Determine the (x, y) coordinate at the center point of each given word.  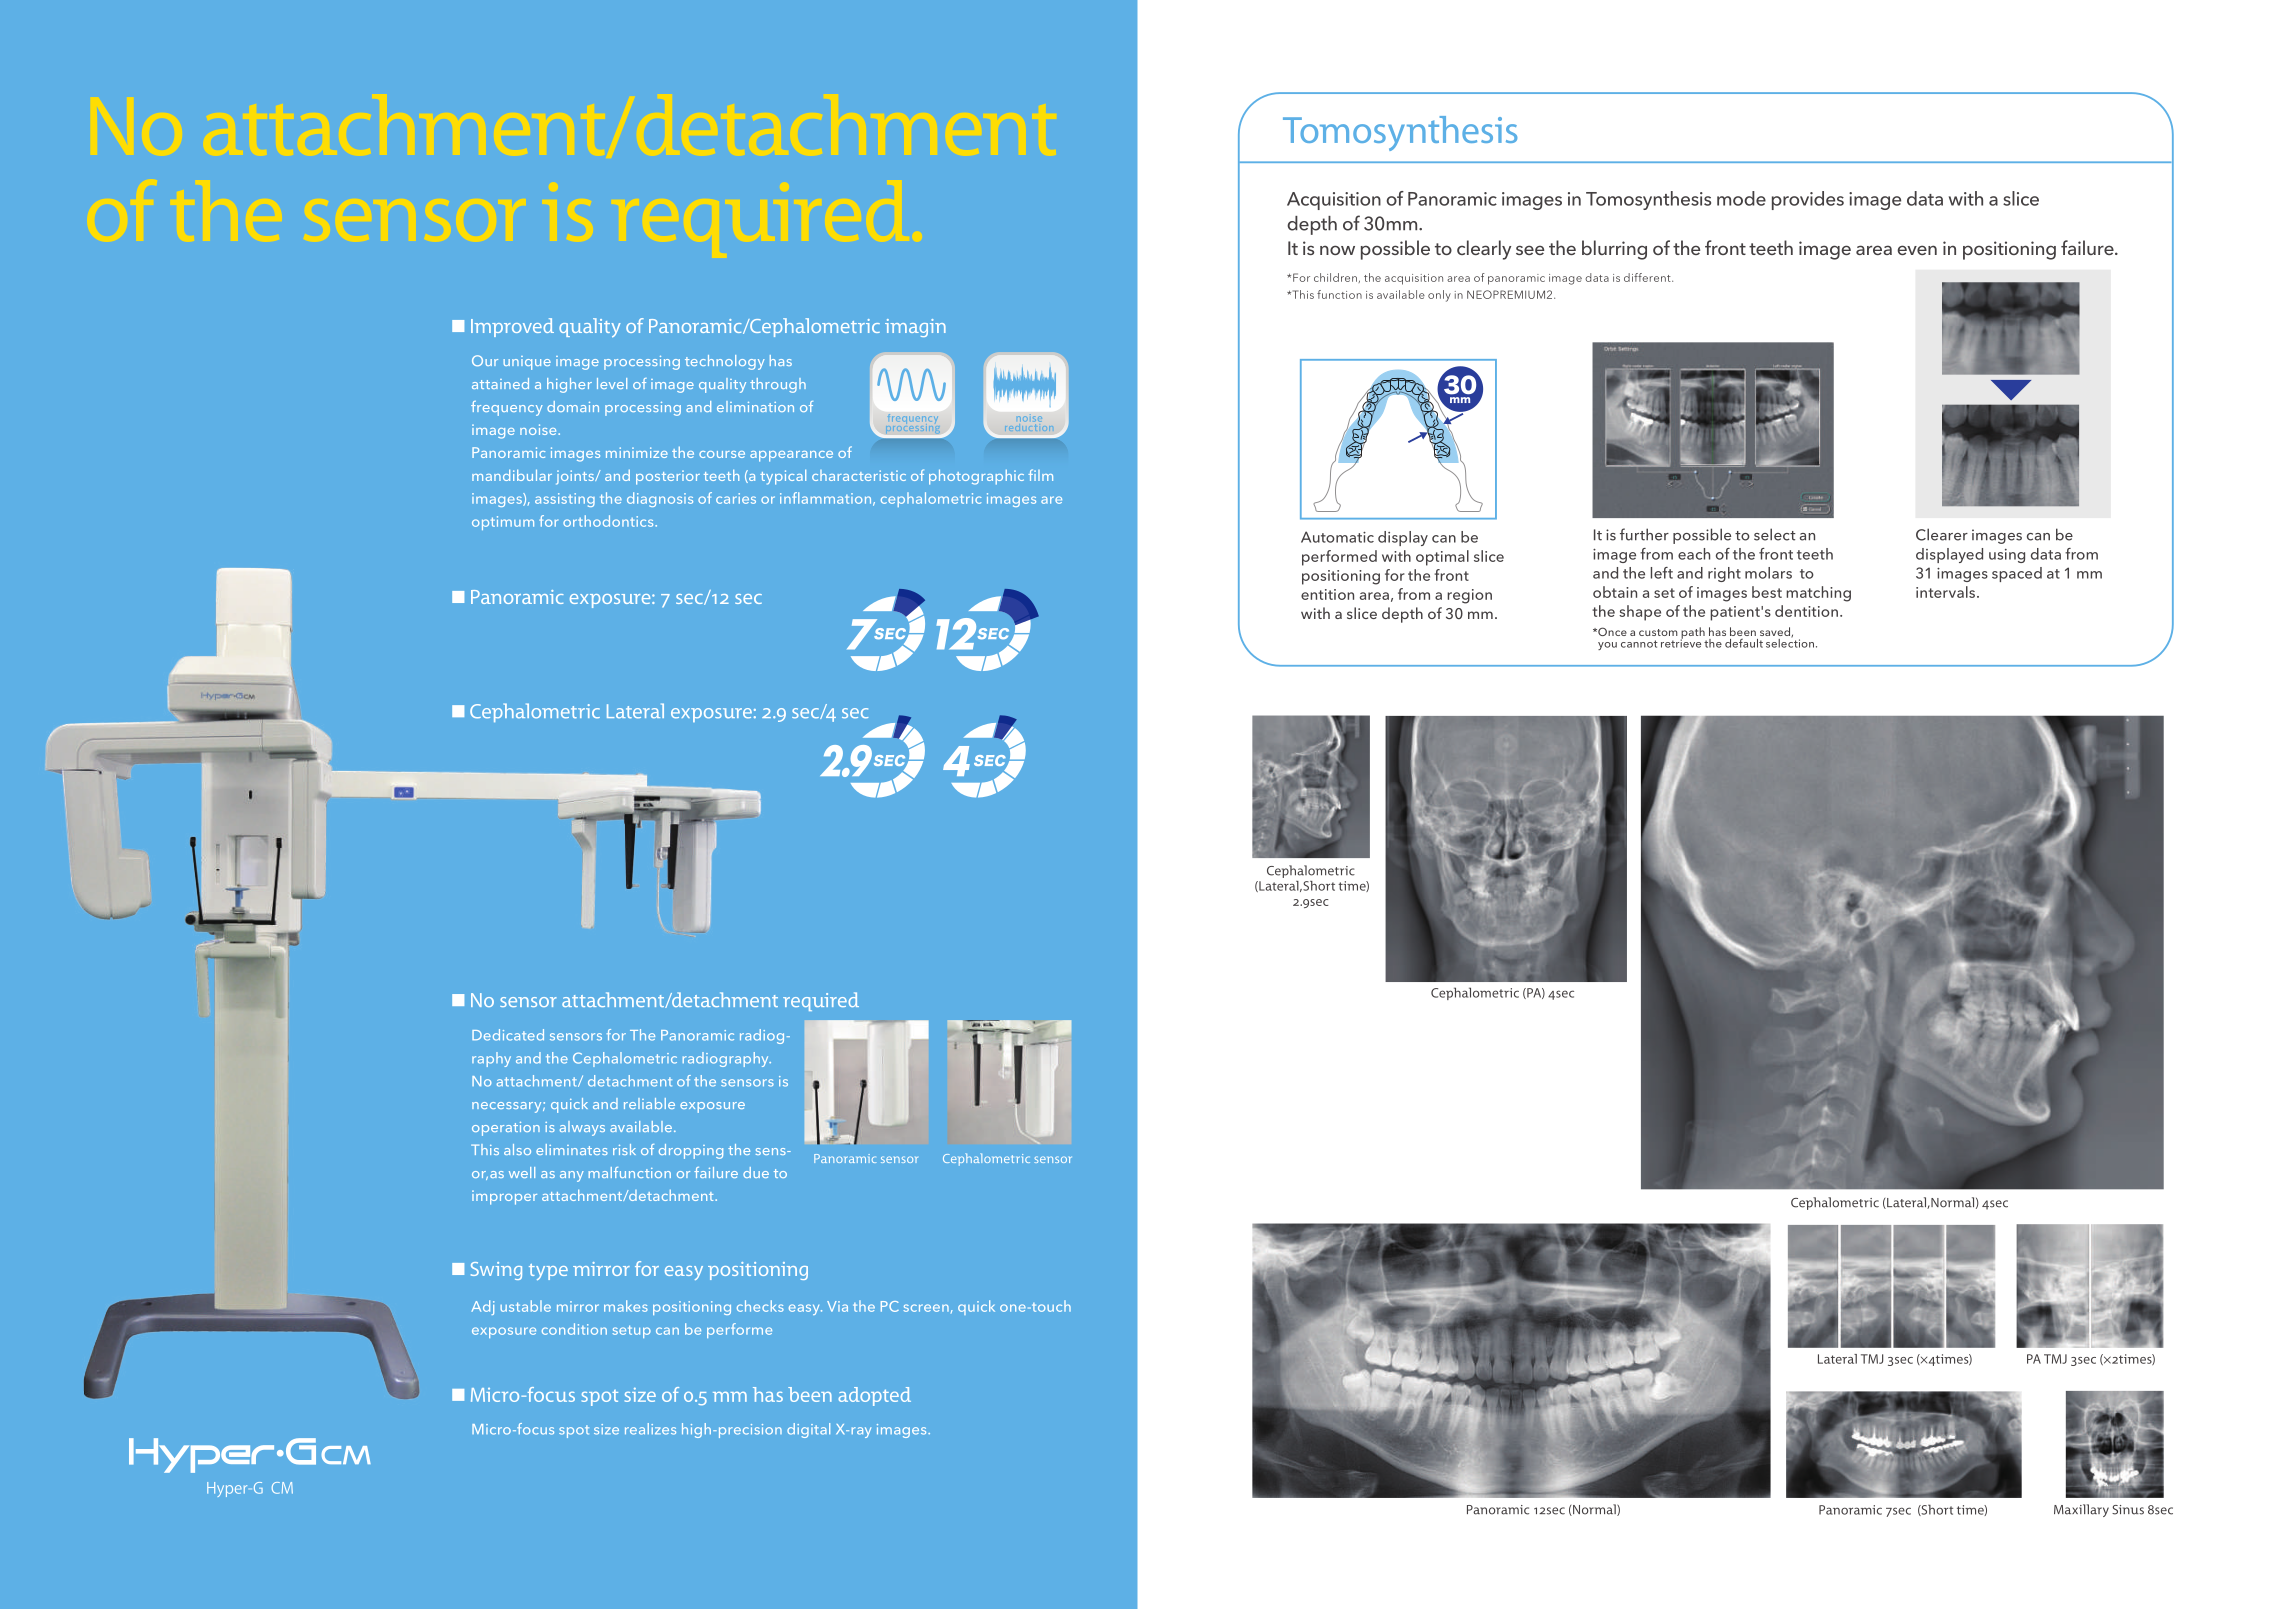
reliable (649, 1103)
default (1744, 643)
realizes (650, 1429)
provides (1808, 200)
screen (926, 1308)
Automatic (1337, 537)
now (1337, 250)
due (756, 1172)
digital (808, 1430)
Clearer (1942, 534)
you (1607, 646)
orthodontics (609, 521)
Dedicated (508, 1035)
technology (725, 362)
